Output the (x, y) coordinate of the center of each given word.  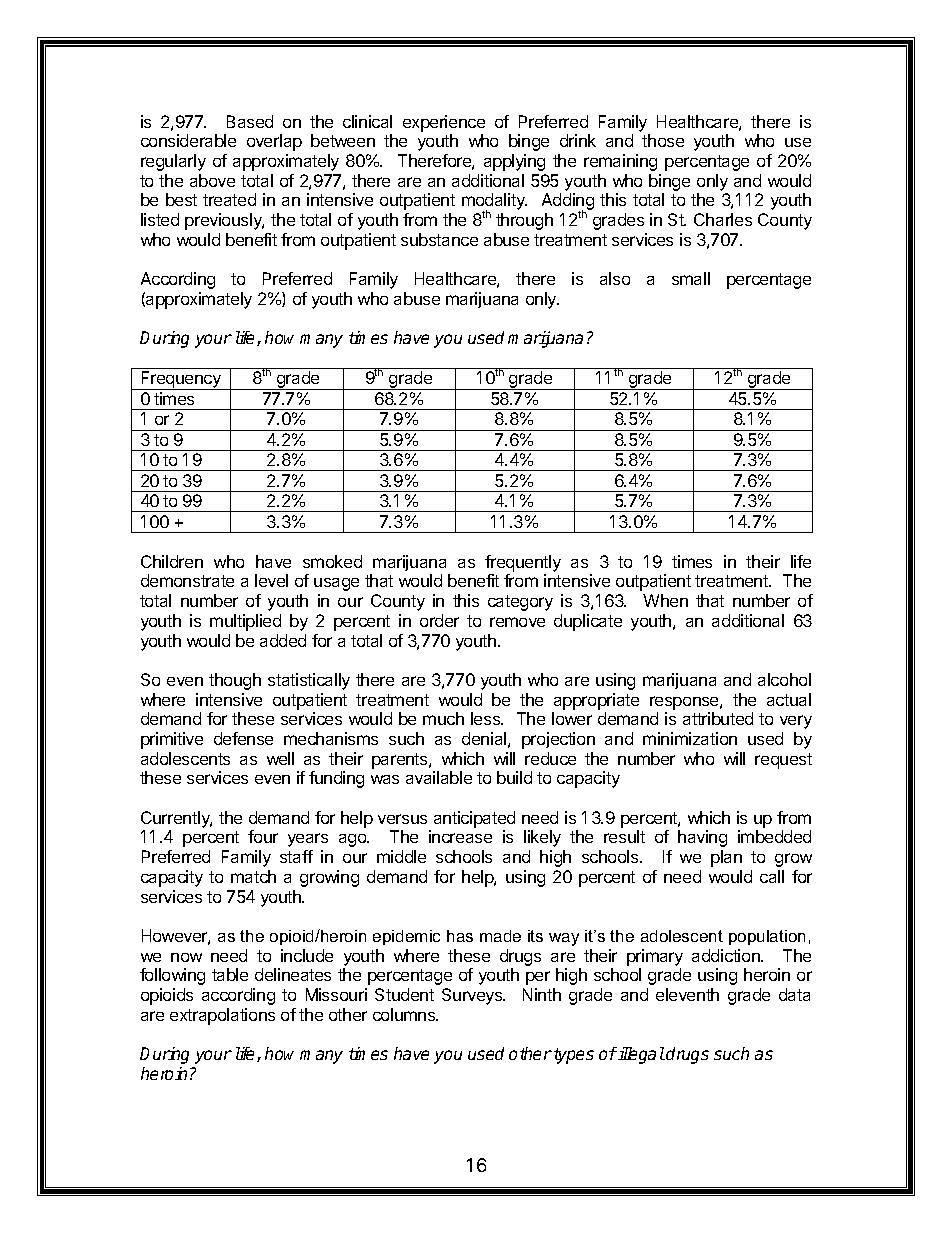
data (794, 994)
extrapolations (222, 1016)
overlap (274, 142)
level (271, 580)
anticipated (474, 819)
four (263, 836)
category (520, 603)
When (665, 600)
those (663, 140)
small (691, 278)
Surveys (473, 996)
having (702, 838)
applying (514, 162)
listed (160, 219)
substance (439, 239)
